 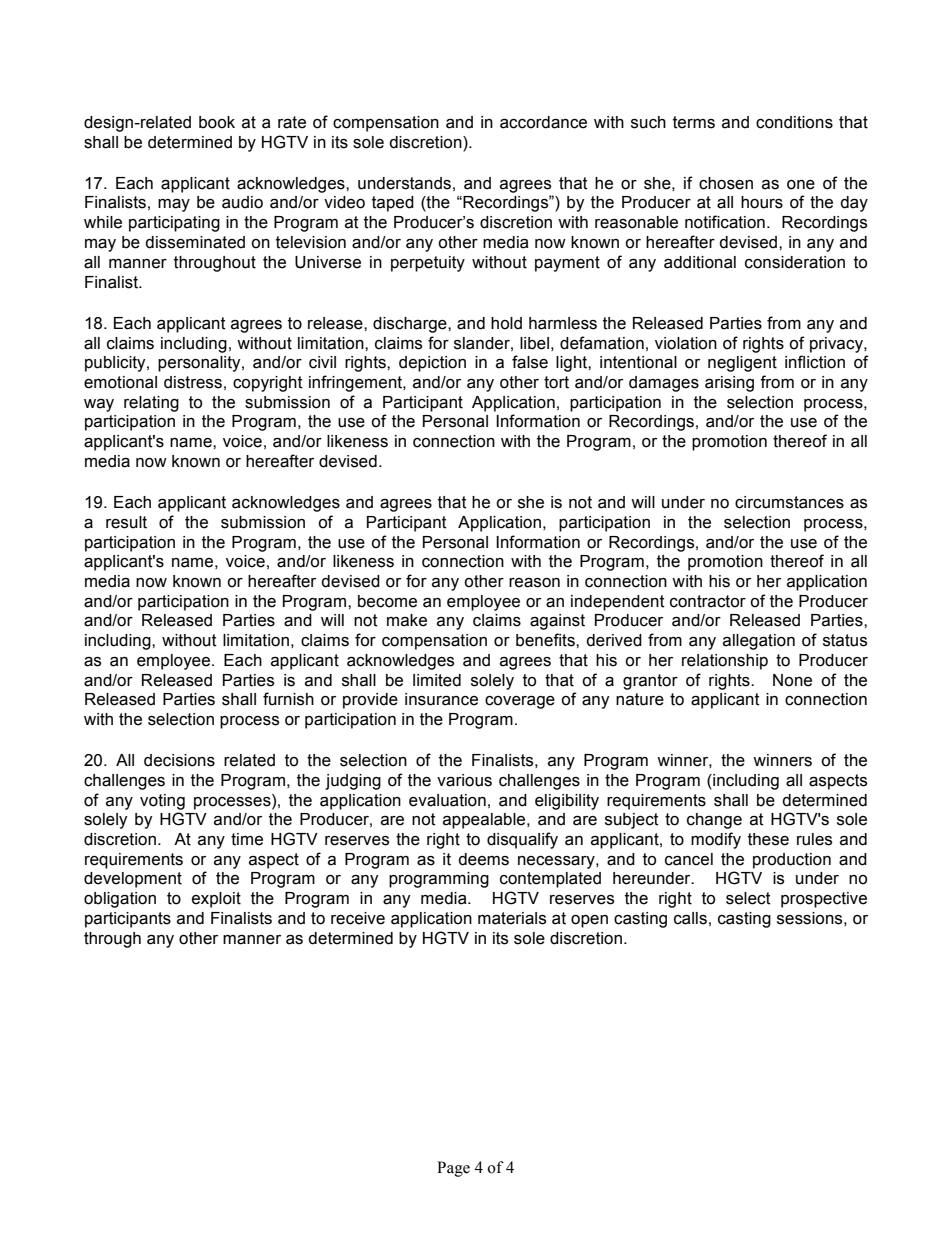 What do you see at coordinates (217, 122) in the document?
I see `book` at bounding box center [217, 122].
